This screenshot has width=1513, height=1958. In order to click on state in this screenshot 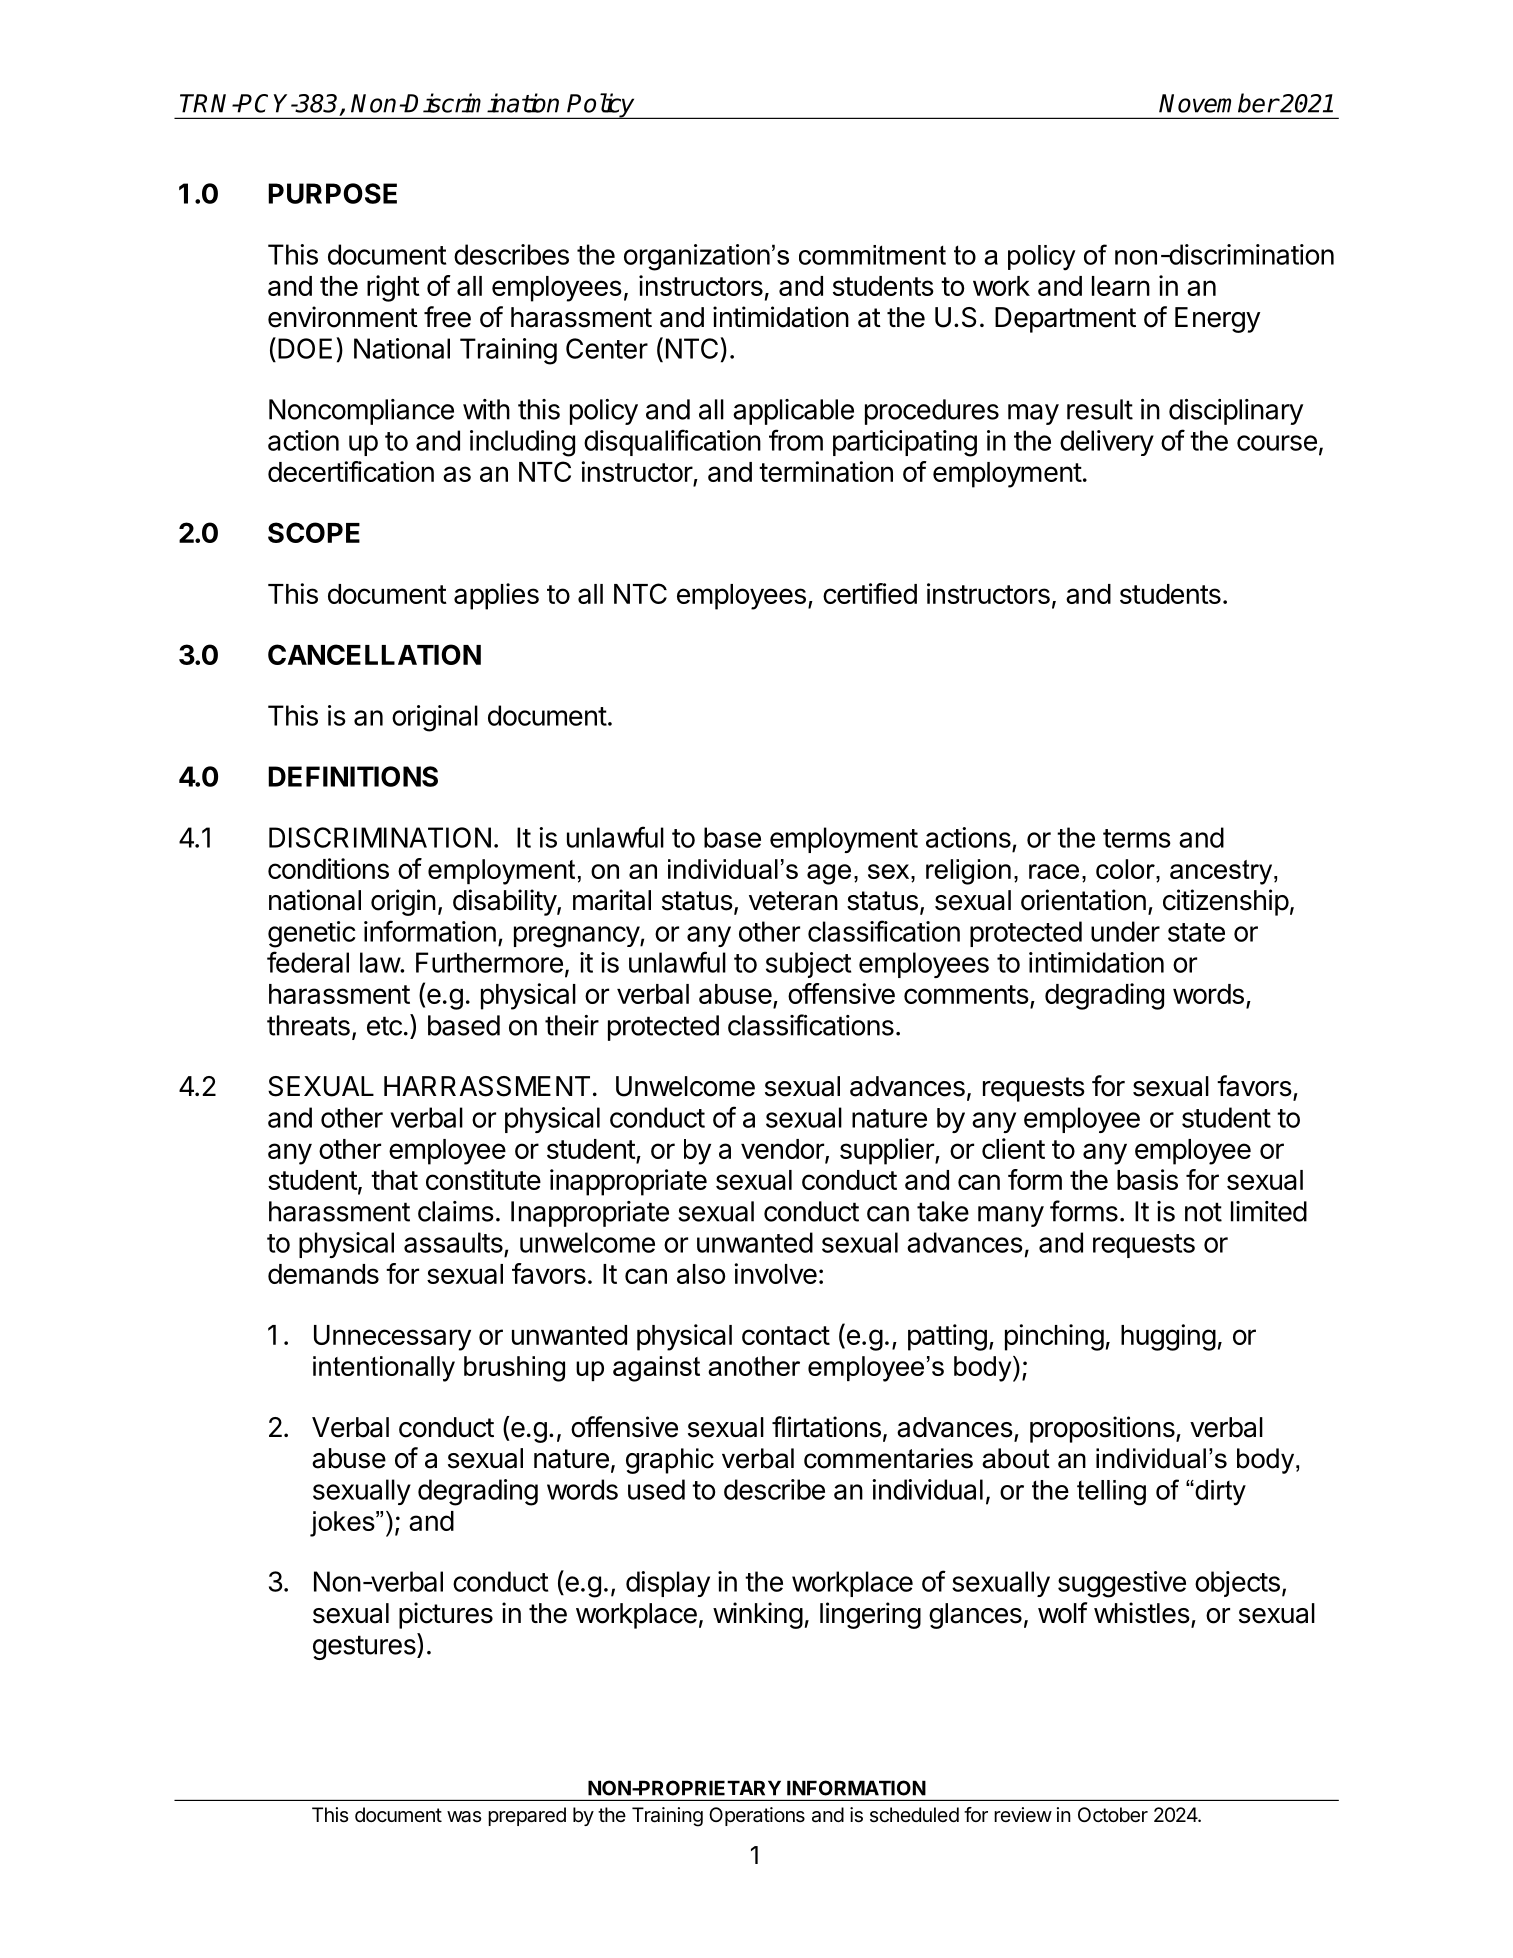, I will do `click(1196, 932)`.
